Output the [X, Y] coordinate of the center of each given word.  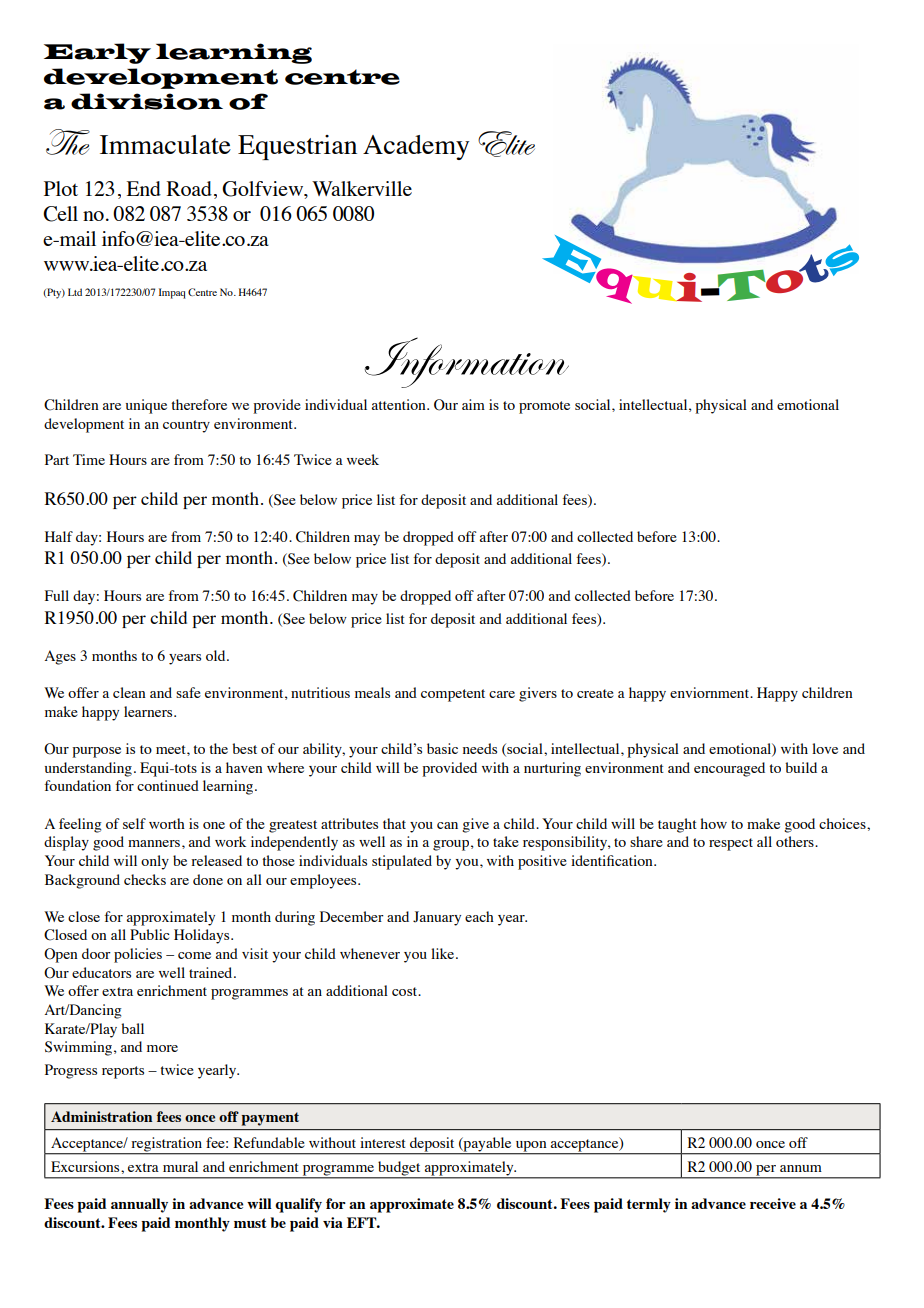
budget [399, 1168]
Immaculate [165, 144]
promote [544, 407]
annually [139, 1205]
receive [773, 1203]
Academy [416, 147]
